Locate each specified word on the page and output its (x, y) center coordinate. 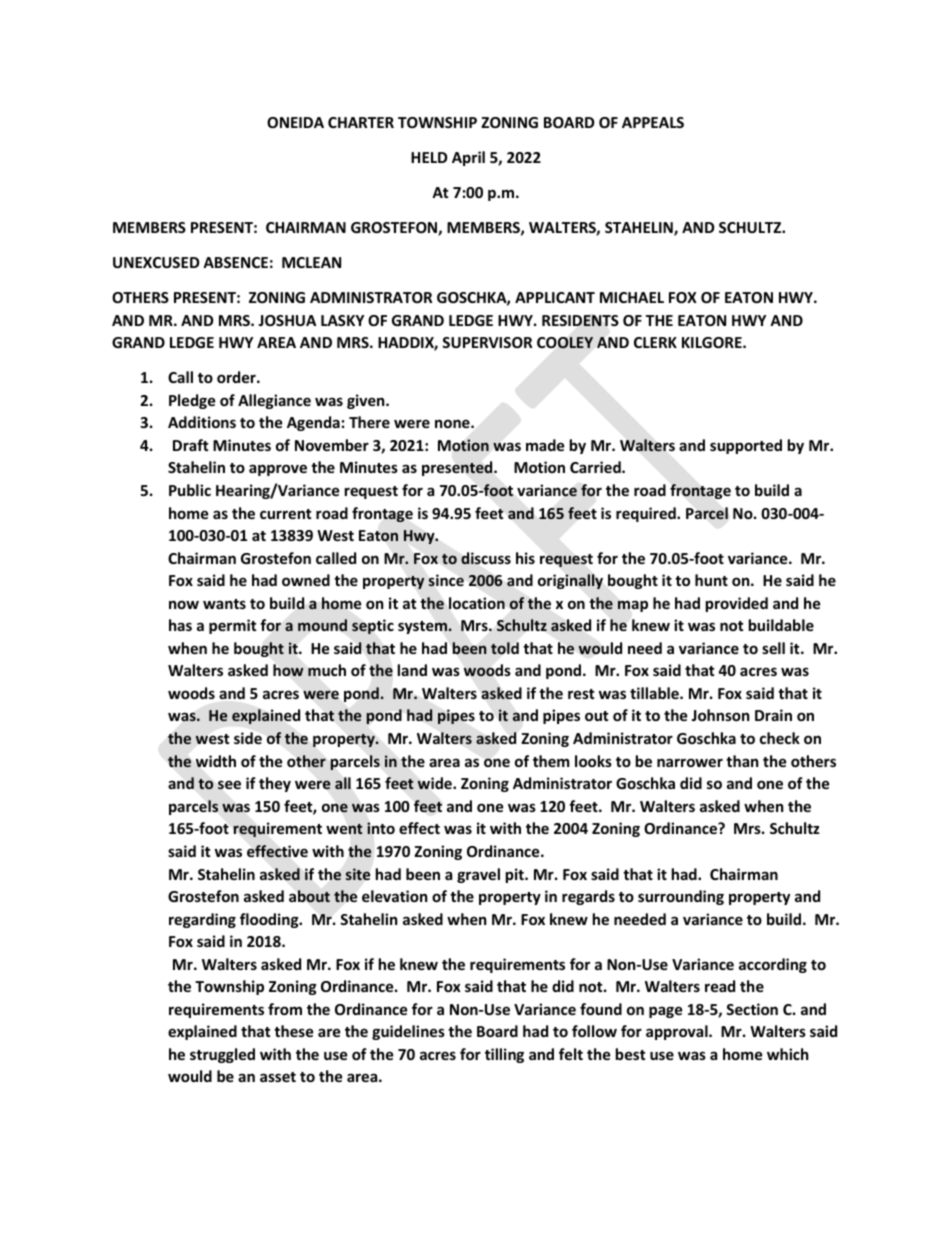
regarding (202, 920)
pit (516, 875)
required (647, 514)
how (288, 670)
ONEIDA (295, 122)
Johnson (720, 715)
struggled (222, 1055)
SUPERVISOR (487, 342)
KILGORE (713, 342)
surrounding (681, 897)
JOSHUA (287, 320)
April (468, 158)
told (505, 648)
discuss (486, 558)
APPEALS (653, 122)
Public (190, 490)
